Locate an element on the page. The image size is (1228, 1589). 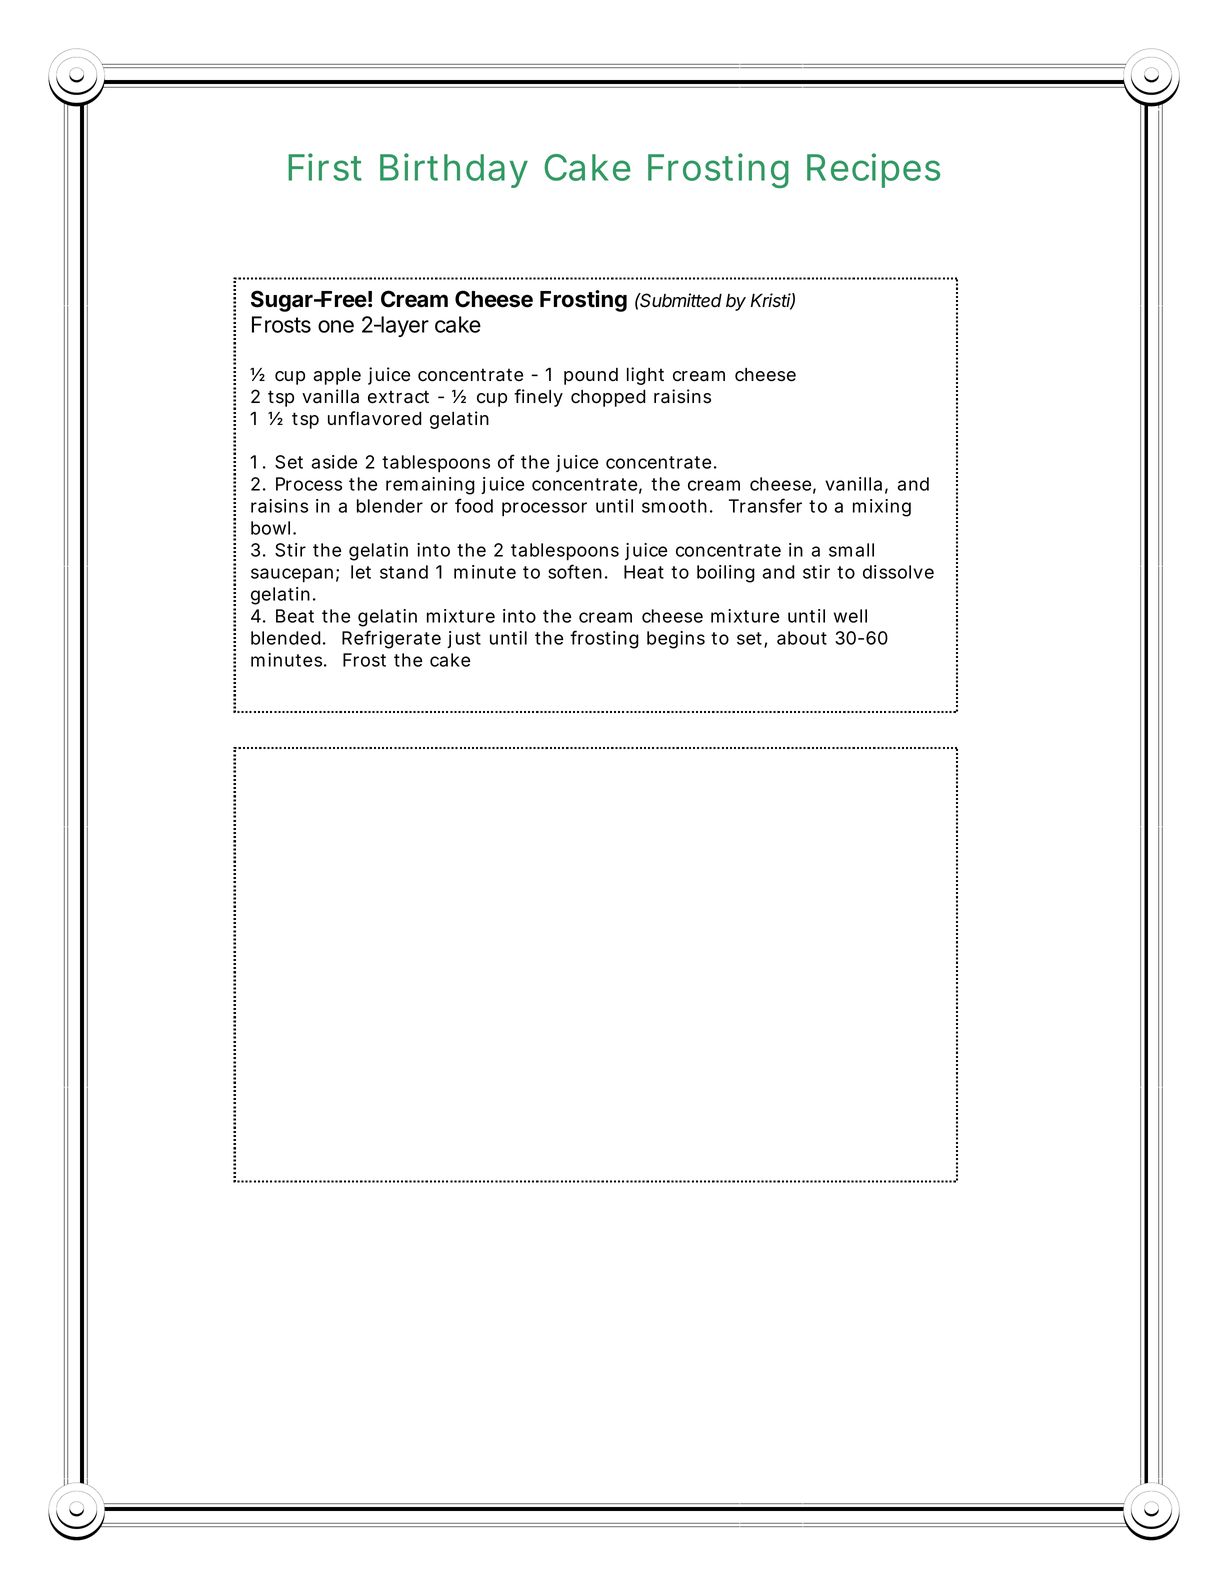
well is located at coordinates (850, 616).
